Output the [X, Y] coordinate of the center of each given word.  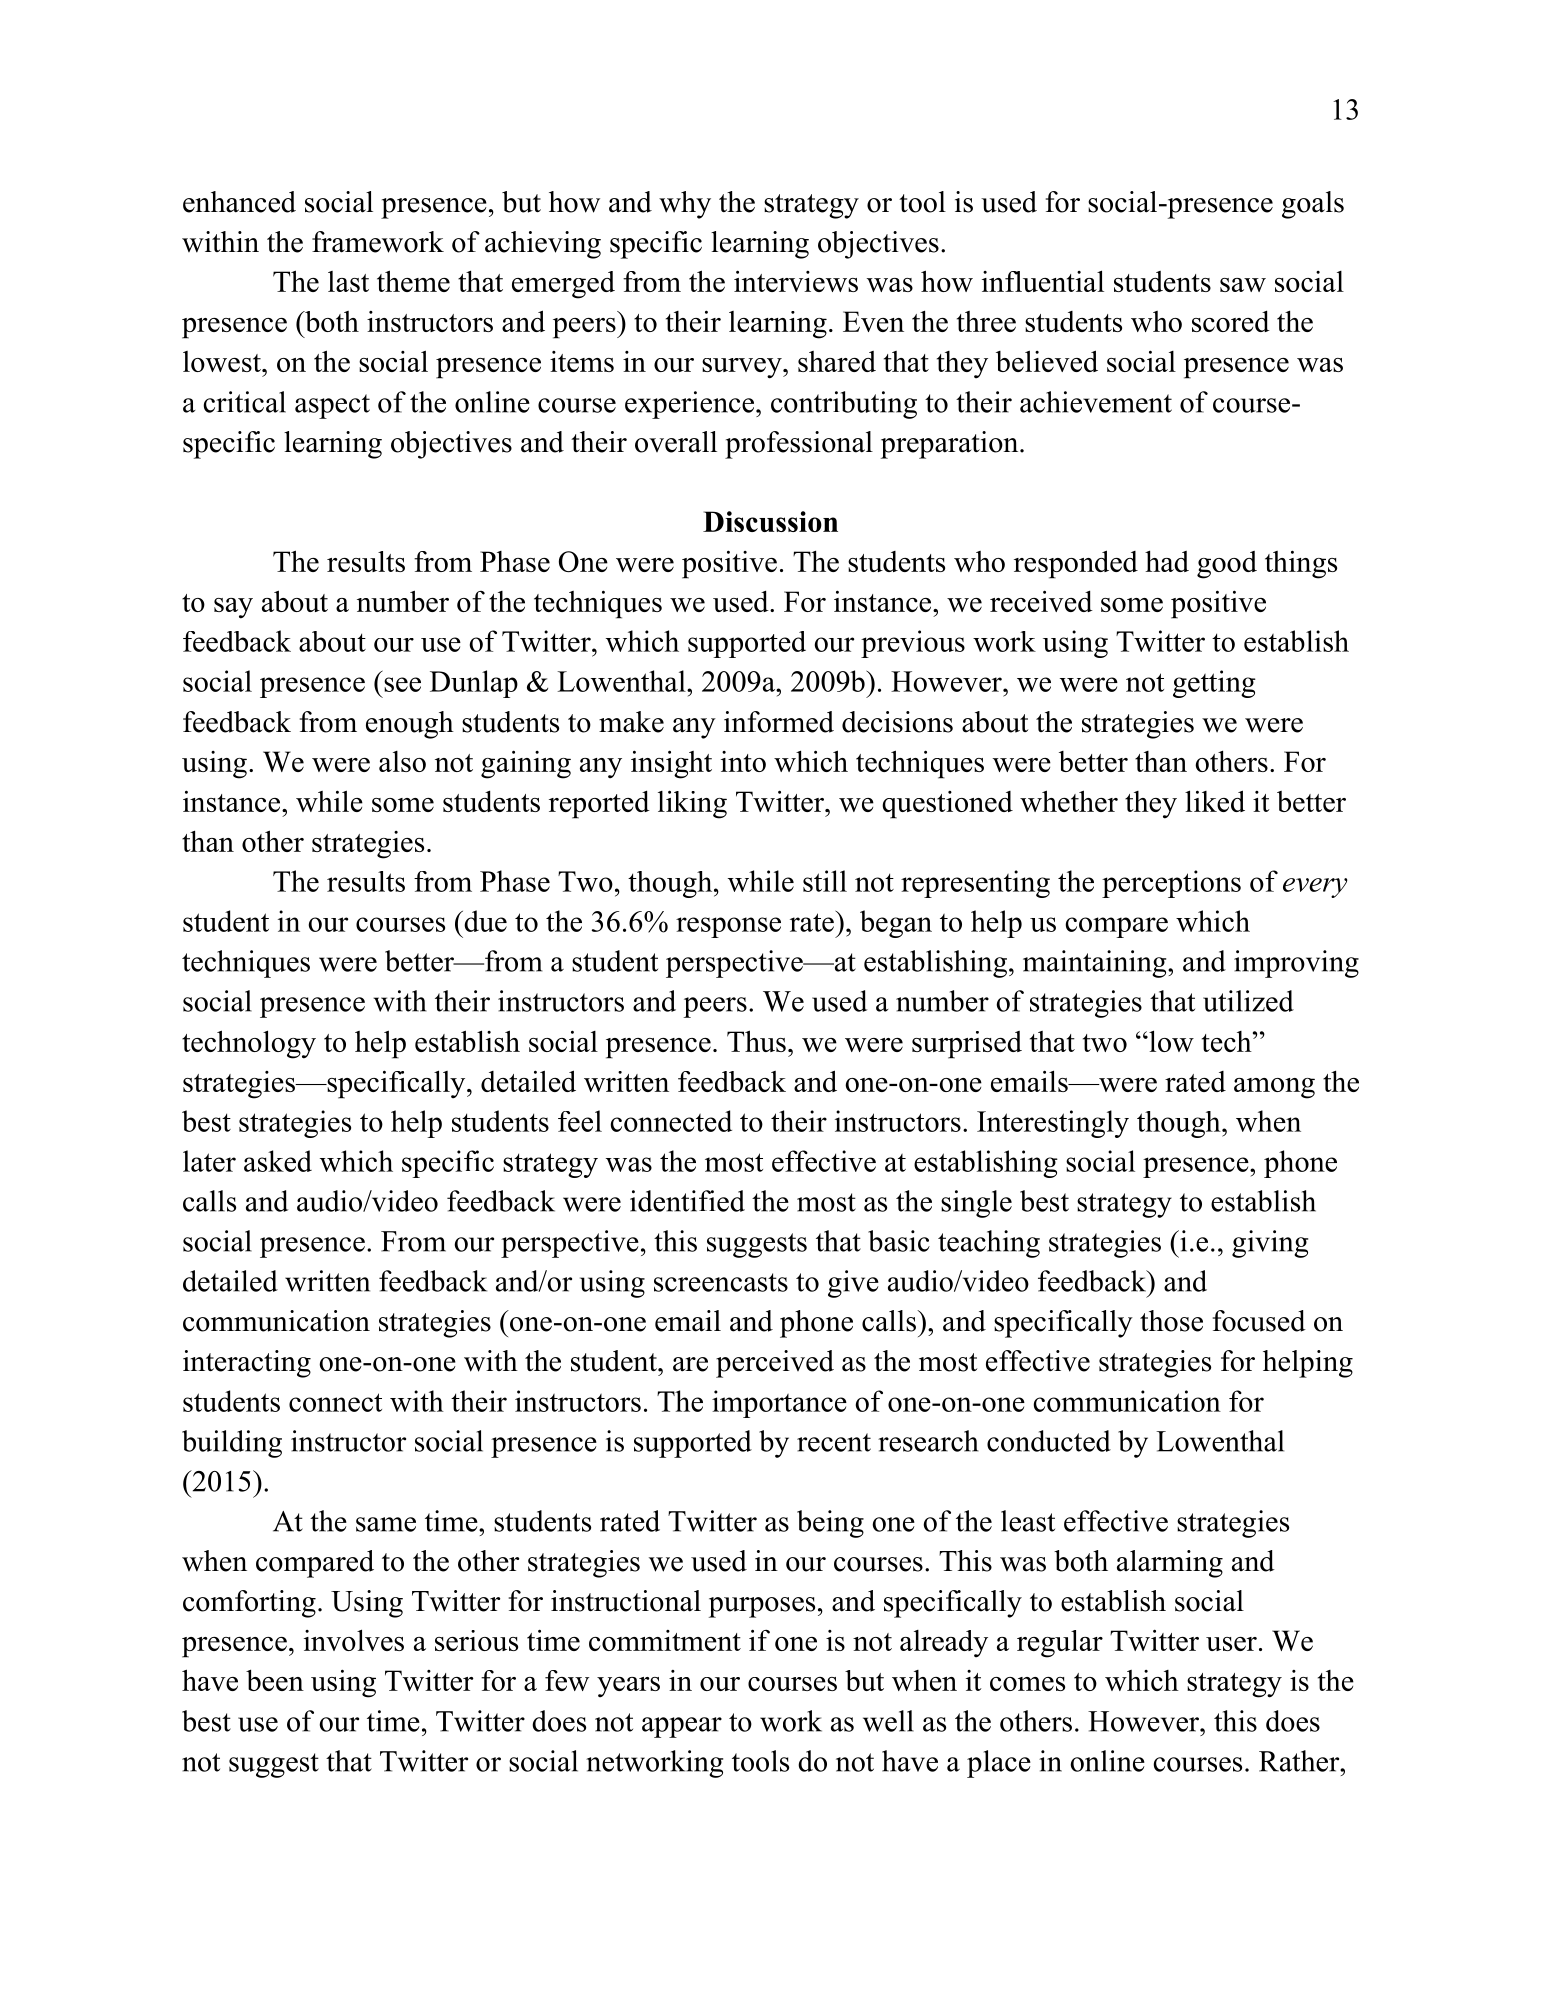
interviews [796, 281]
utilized [1248, 1001]
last [348, 281]
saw [1243, 285]
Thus [756, 1041]
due [484, 921]
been [275, 1680]
